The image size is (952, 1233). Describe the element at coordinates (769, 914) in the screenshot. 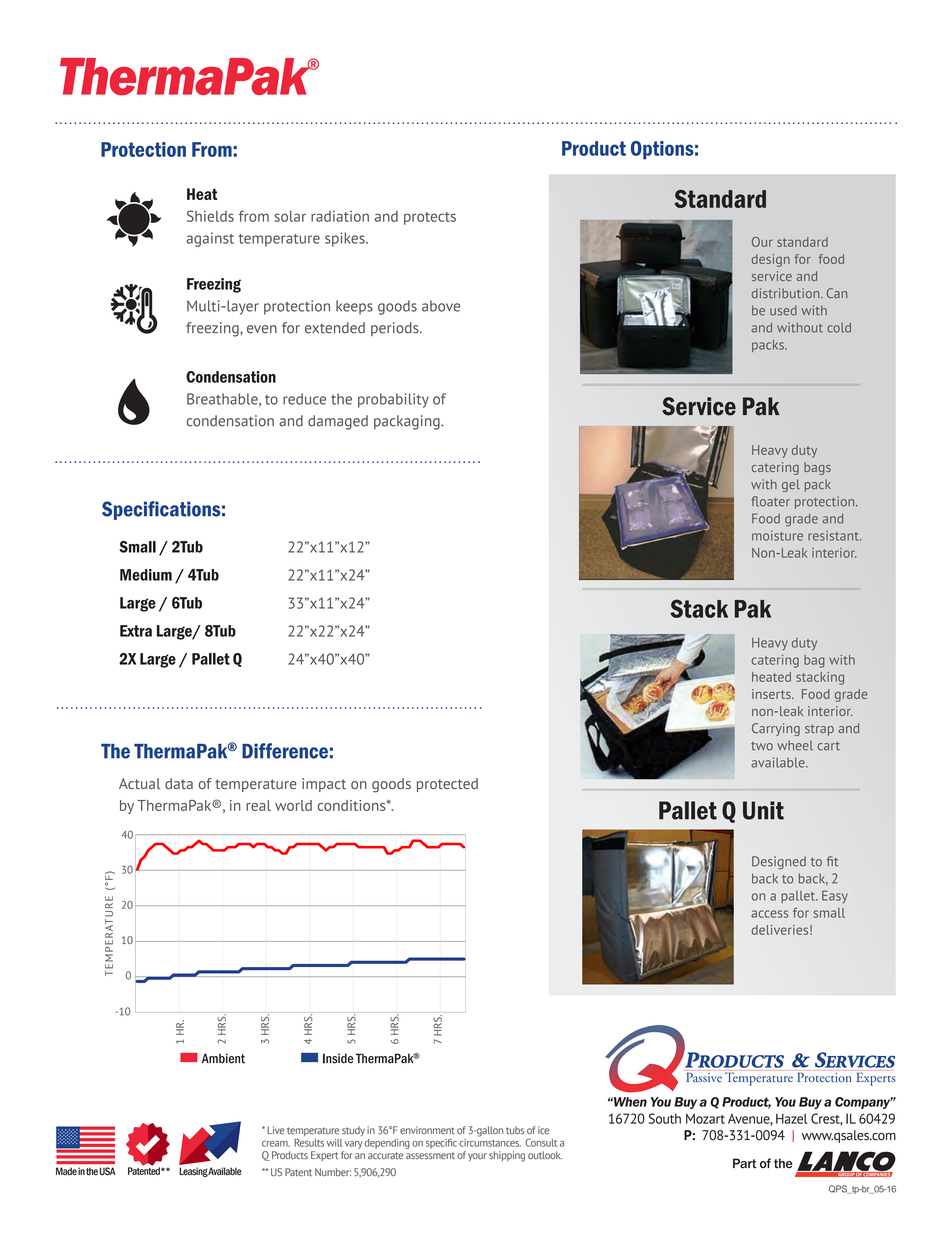

I see `access` at that location.
